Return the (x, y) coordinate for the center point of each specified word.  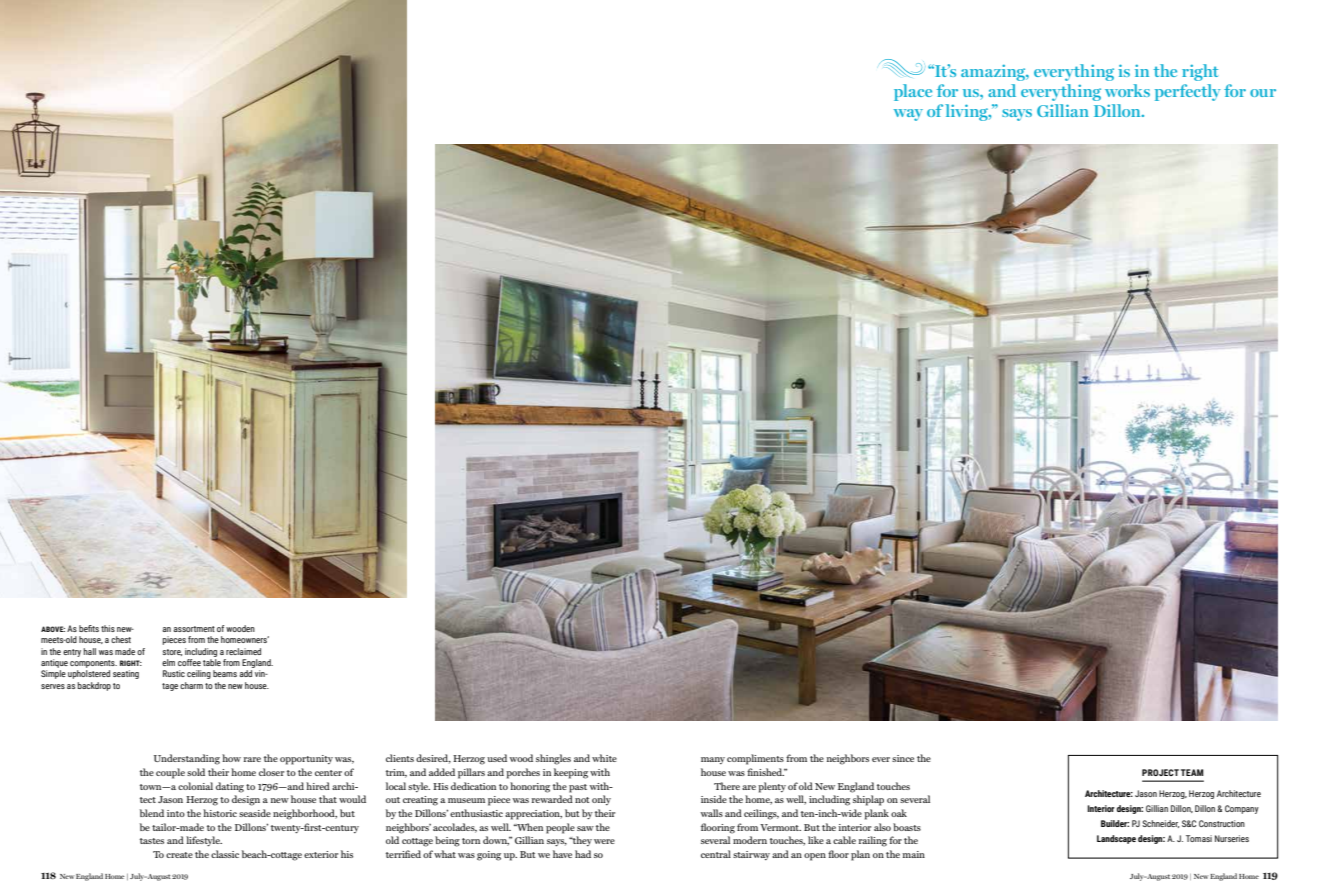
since (903, 758)
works (1127, 90)
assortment (194, 629)
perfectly (1188, 92)
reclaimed (243, 651)
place (913, 92)
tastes (152, 841)
